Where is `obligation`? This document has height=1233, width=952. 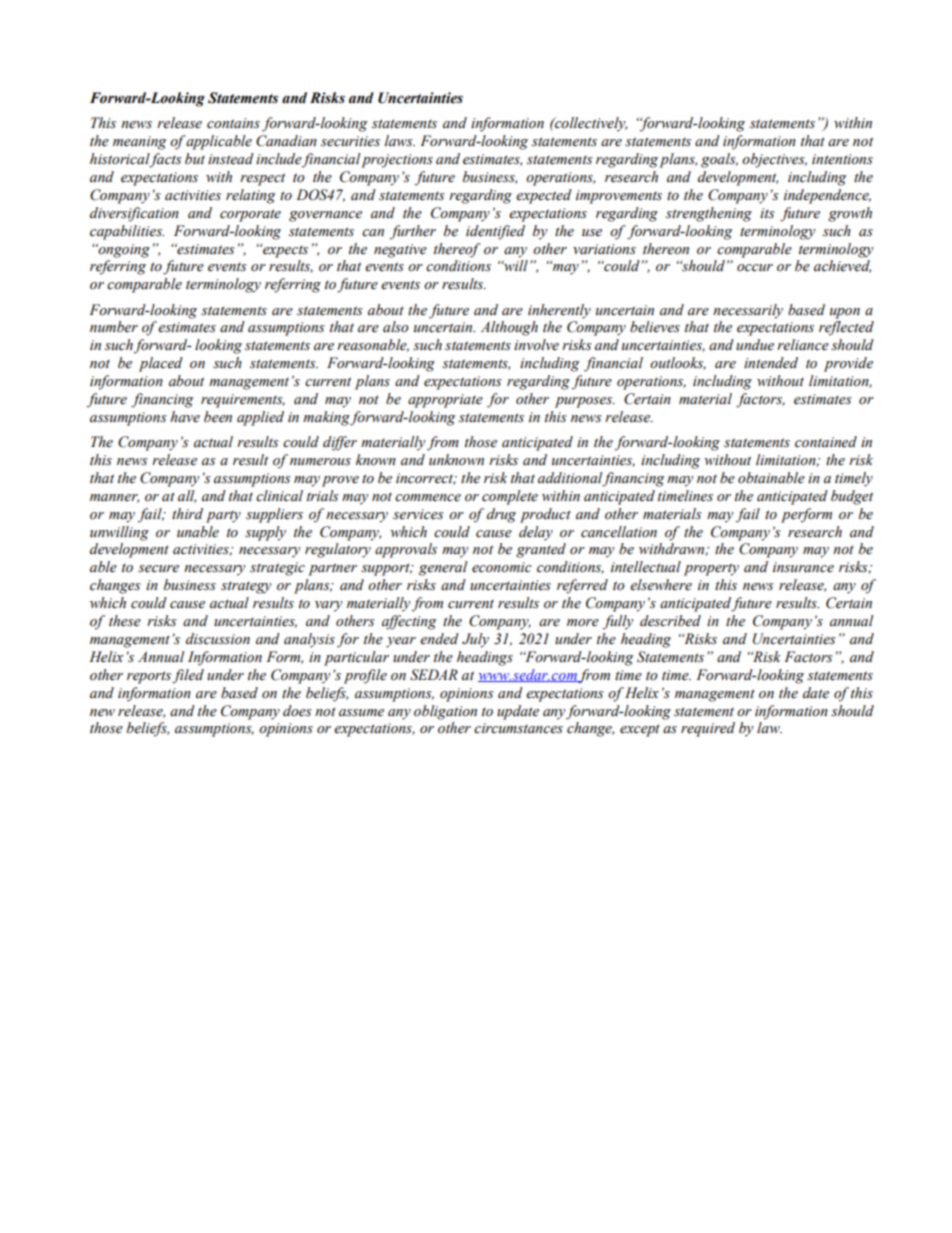 obligation is located at coordinates (445, 712).
